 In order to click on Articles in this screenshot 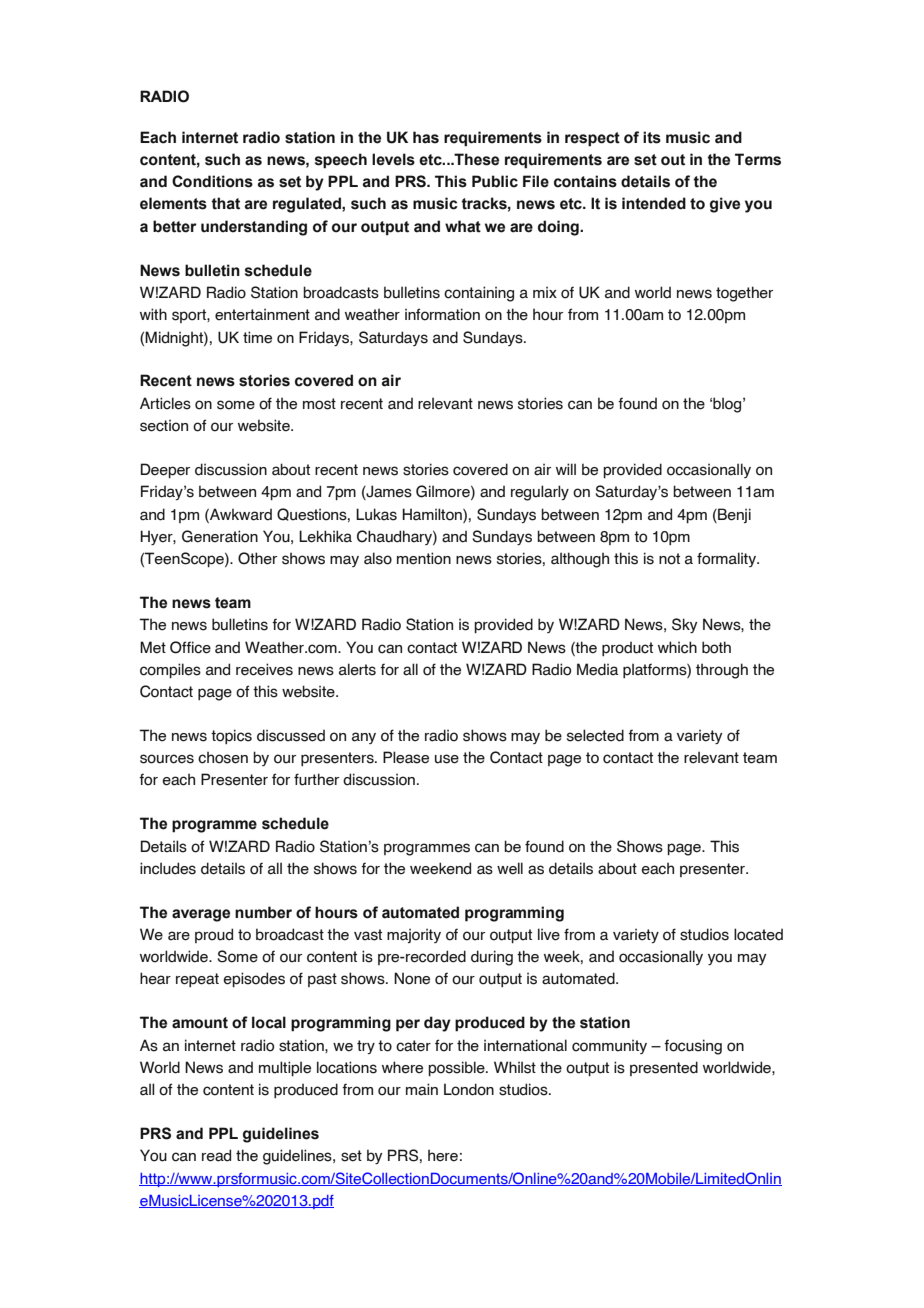, I will do `click(165, 403)`.
